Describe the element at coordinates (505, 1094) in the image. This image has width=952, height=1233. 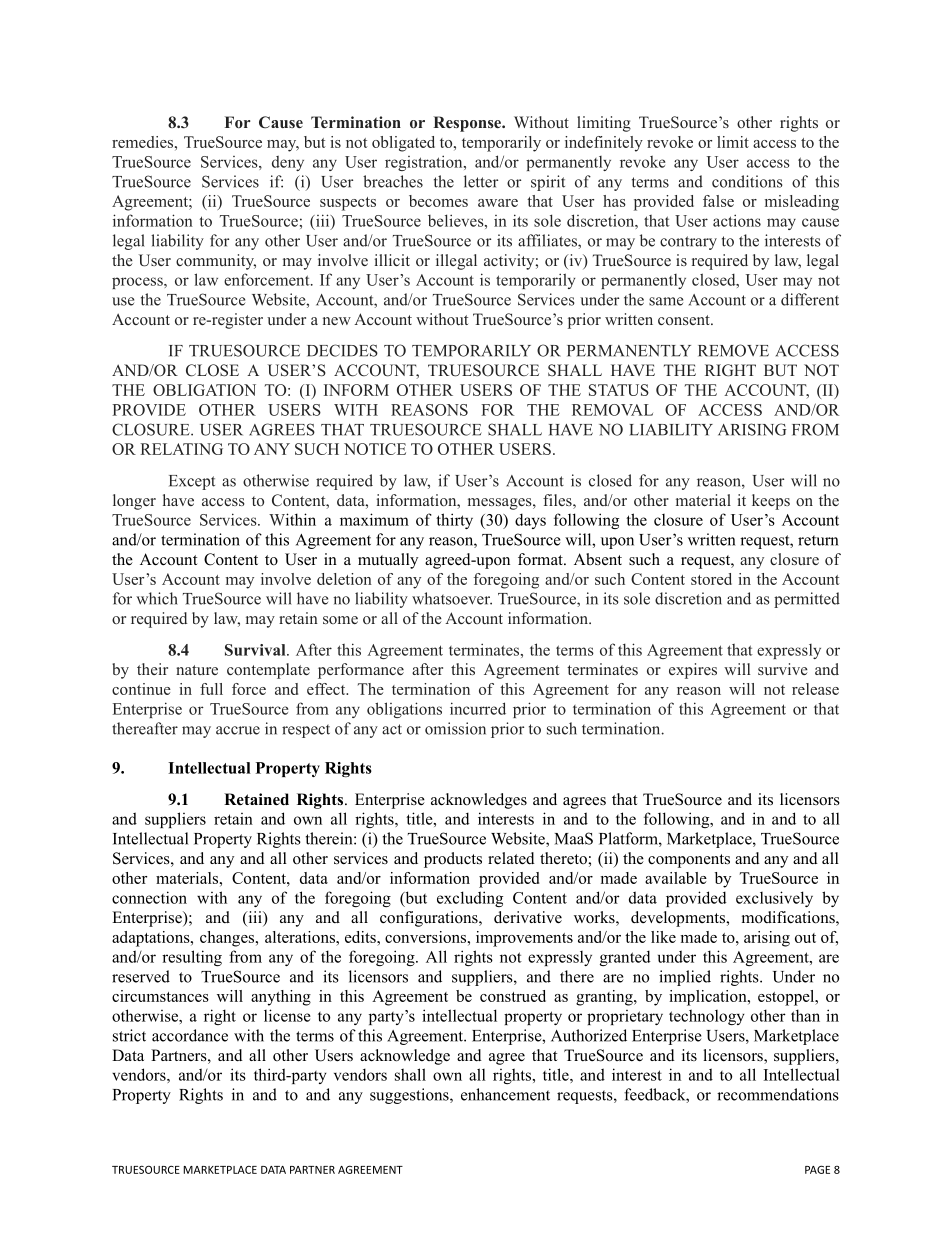
I see `enhancement` at that location.
